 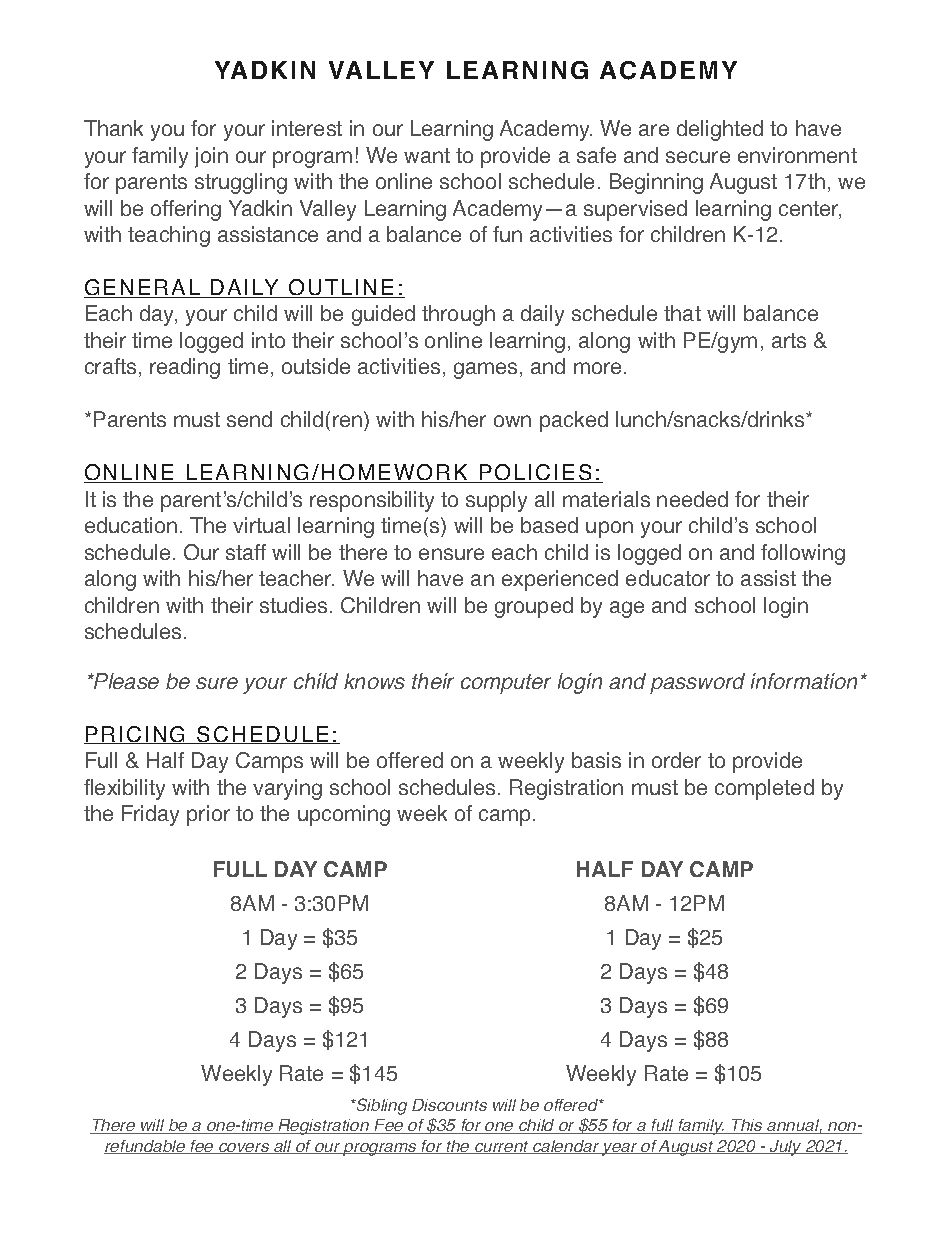 What do you see at coordinates (211, 157) in the screenshot?
I see `join` at bounding box center [211, 157].
